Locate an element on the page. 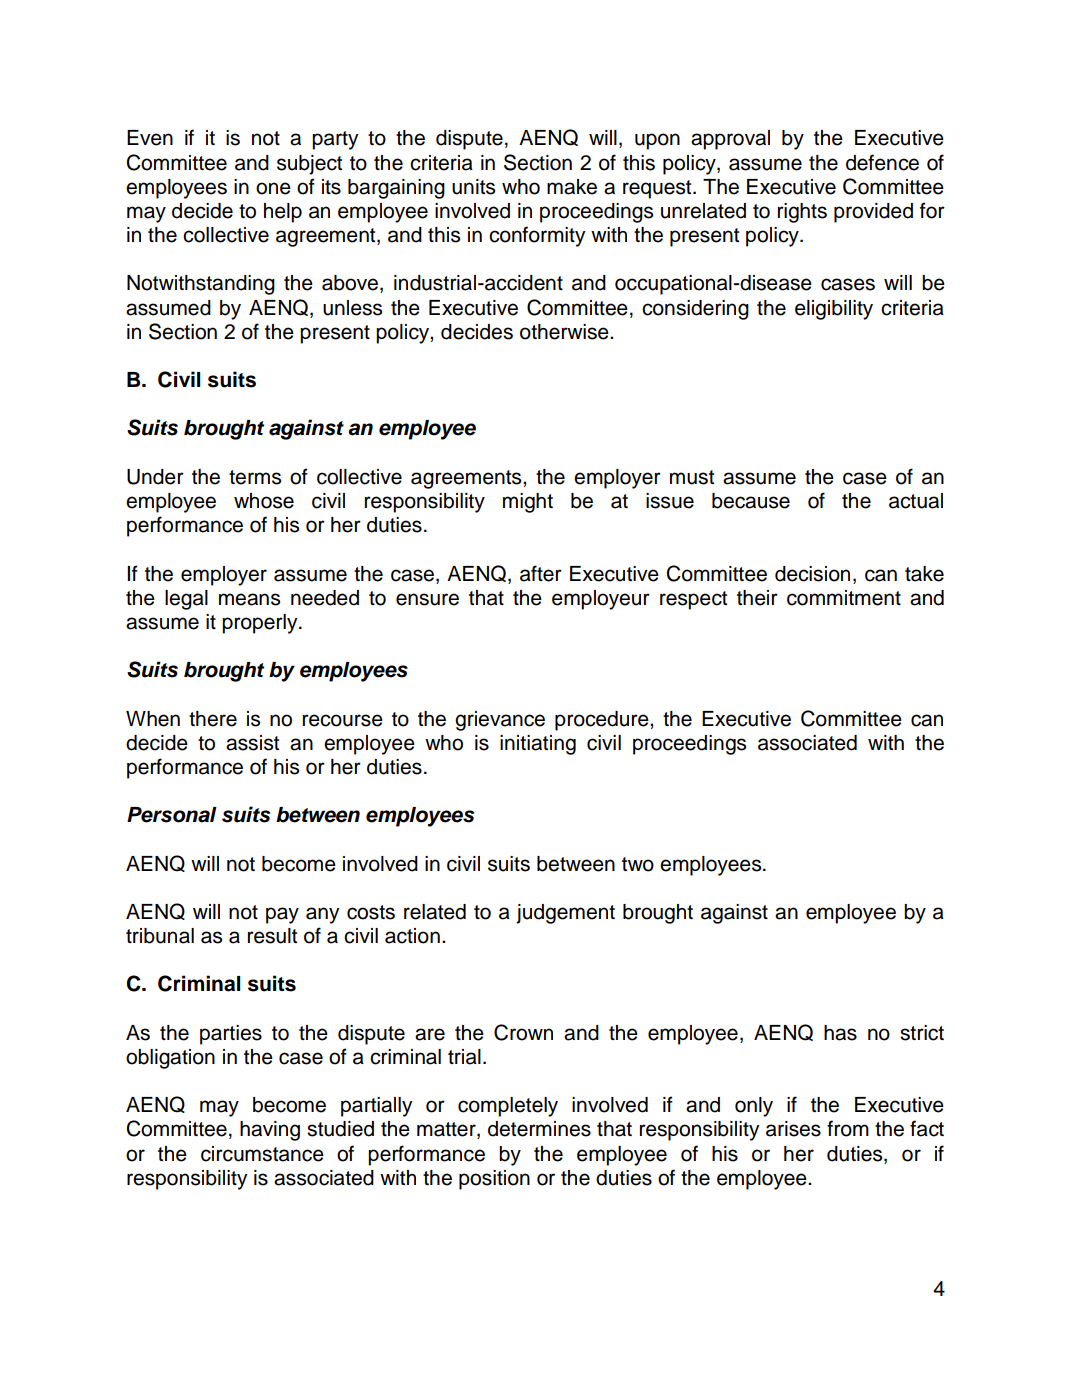 Image resolution: width=1071 pixels, height=1387 pixels. defence is located at coordinates (882, 162).
